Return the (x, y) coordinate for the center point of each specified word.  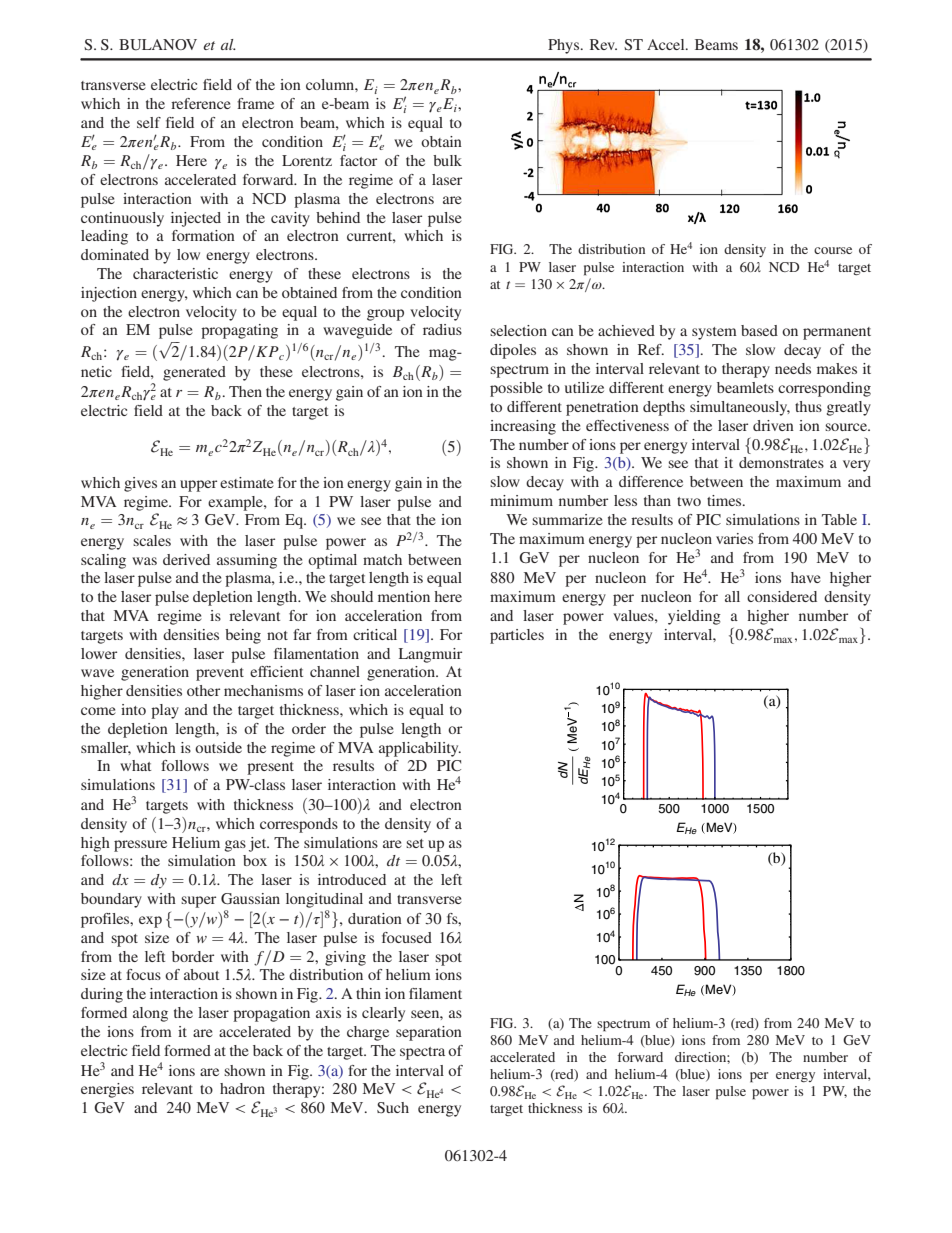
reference (201, 103)
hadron (242, 1088)
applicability (420, 749)
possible (516, 389)
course (833, 250)
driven (773, 425)
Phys (565, 46)
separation (429, 1033)
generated (194, 373)
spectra (422, 1053)
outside (218, 747)
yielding (694, 617)
